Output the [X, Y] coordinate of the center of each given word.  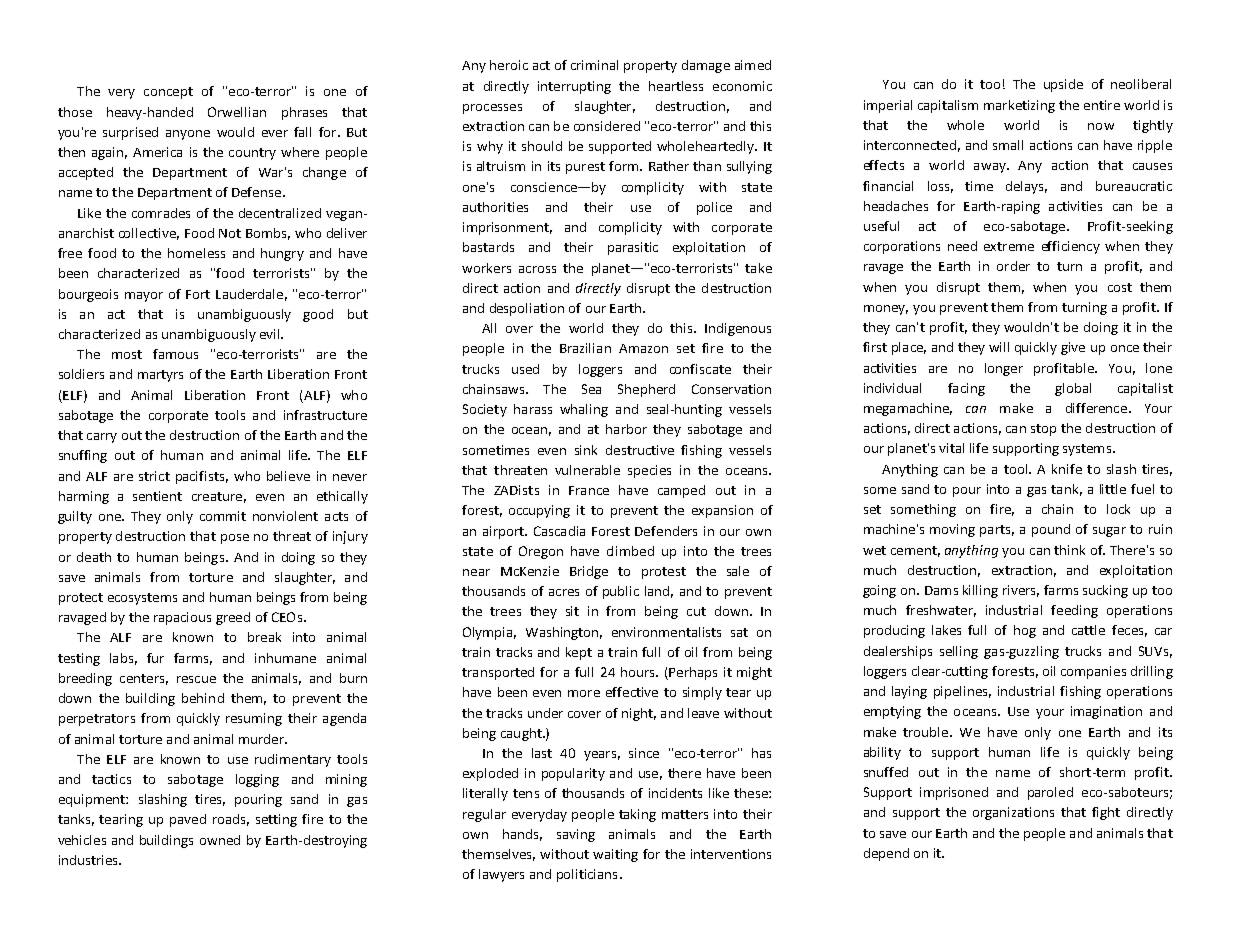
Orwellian [237, 112]
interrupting [574, 87]
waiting [615, 855]
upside [1063, 85]
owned [220, 840]
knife [1067, 469]
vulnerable [587, 470]
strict [154, 476]
